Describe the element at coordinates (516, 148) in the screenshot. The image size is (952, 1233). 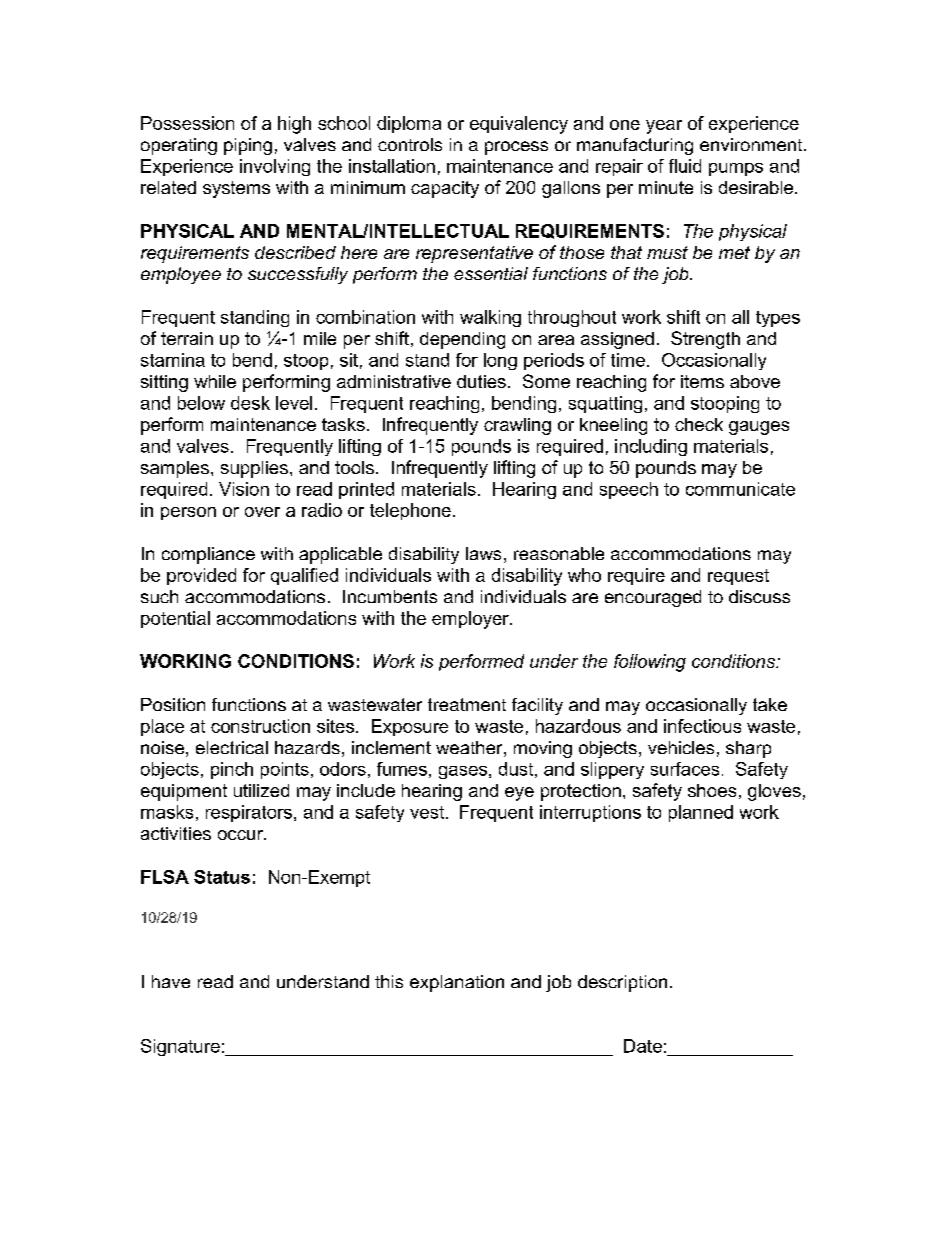
I see `process` at that location.
